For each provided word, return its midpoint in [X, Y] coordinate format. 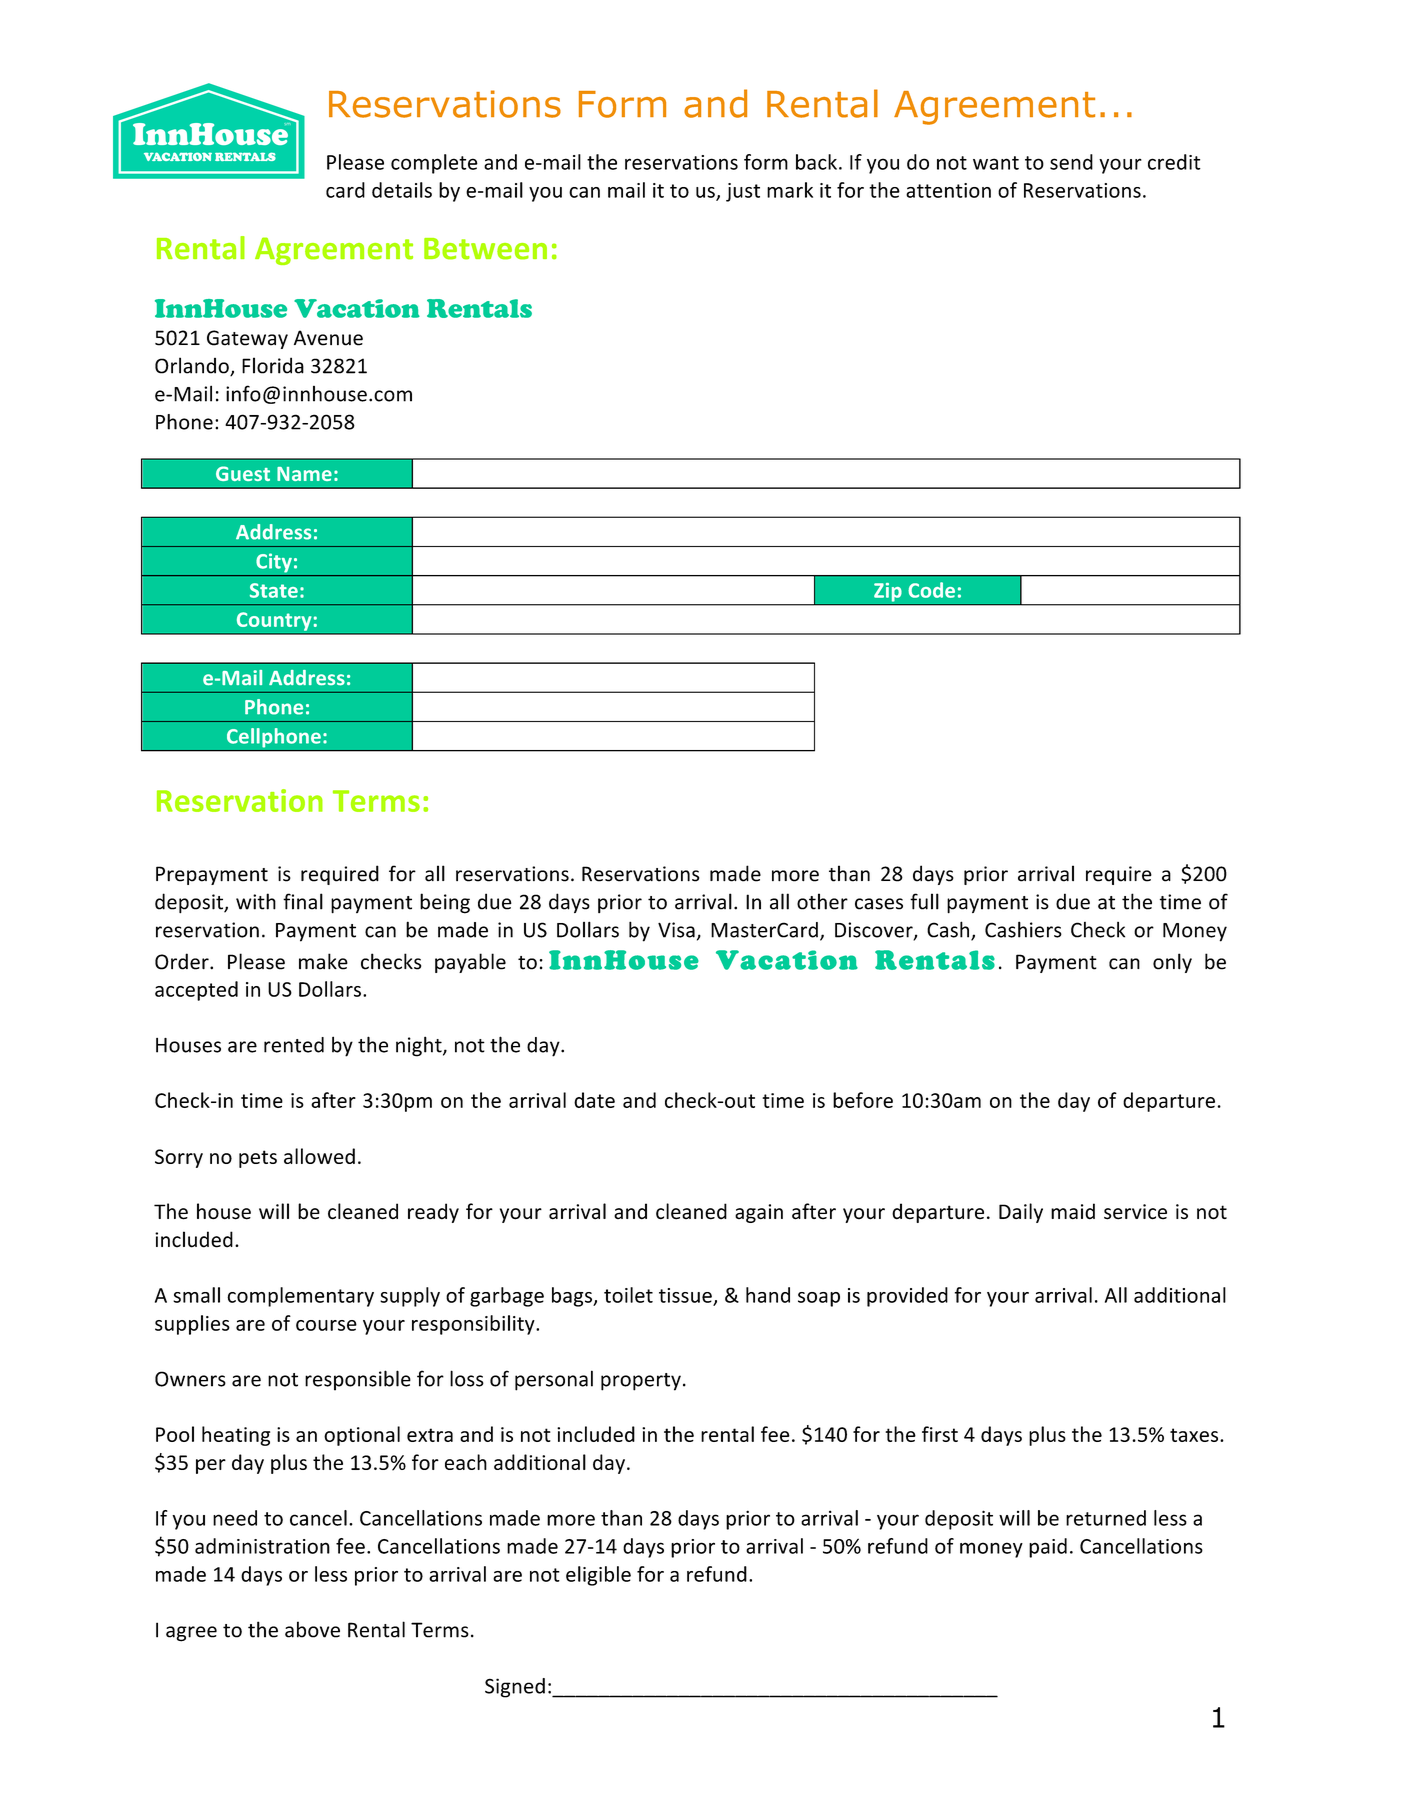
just [743, 192]
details [402, 190]
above [312, 1629]
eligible [598, 1576]
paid [1048, 1548]
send [1071, 162]
